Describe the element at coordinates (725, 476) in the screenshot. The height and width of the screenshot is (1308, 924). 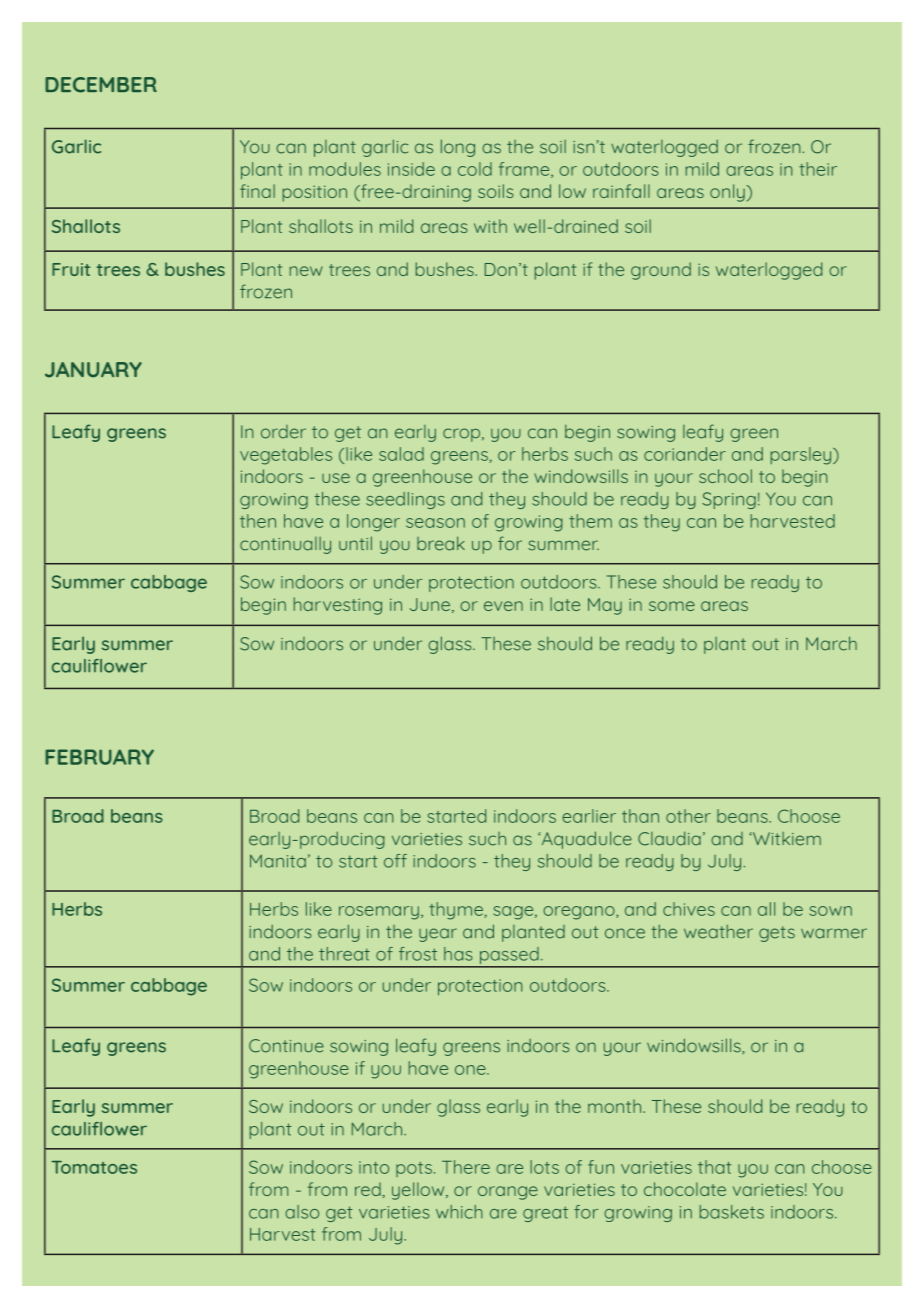
I see `school` at that location.
